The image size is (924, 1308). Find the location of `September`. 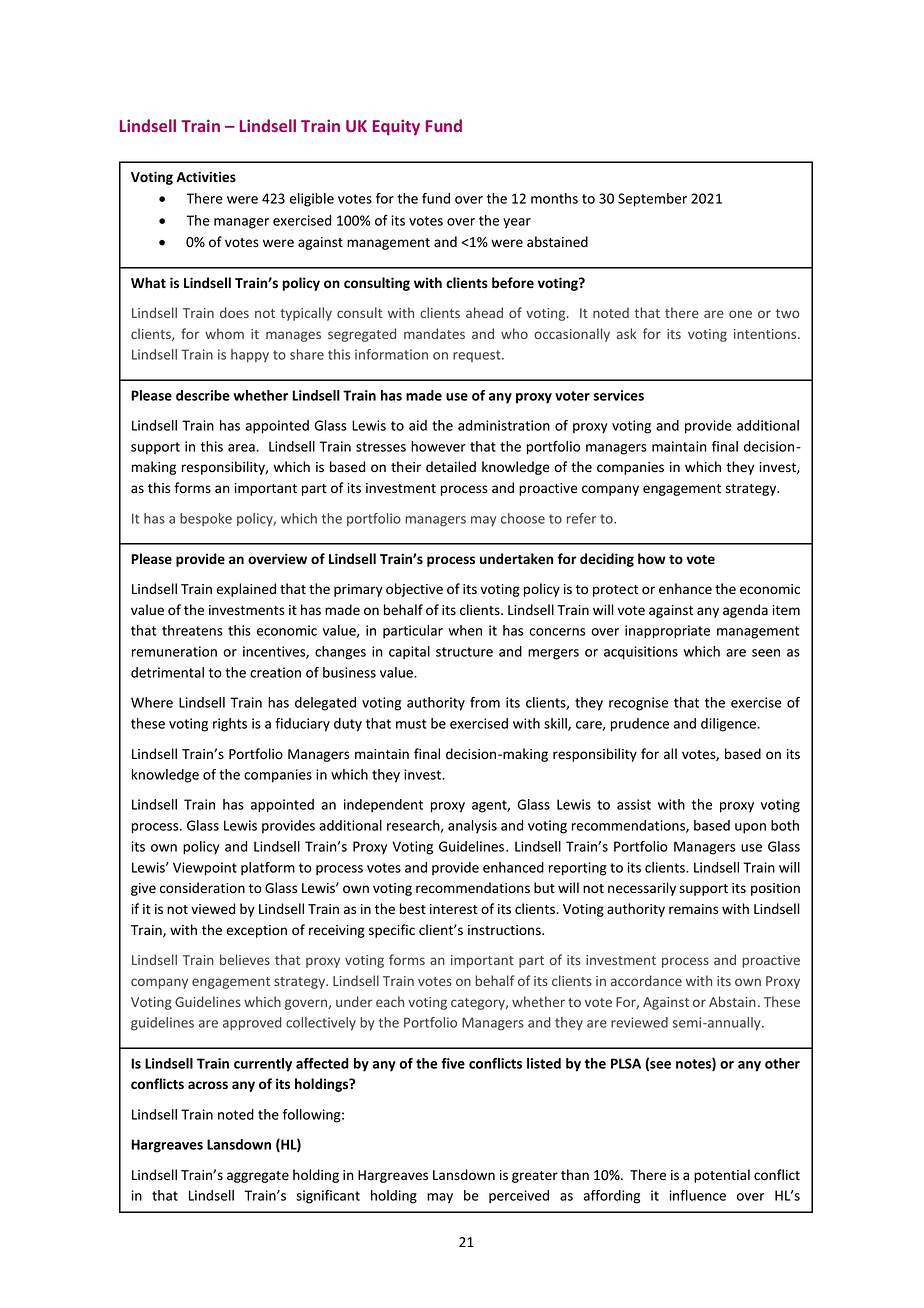

September is located at coordinates (652, 200).
